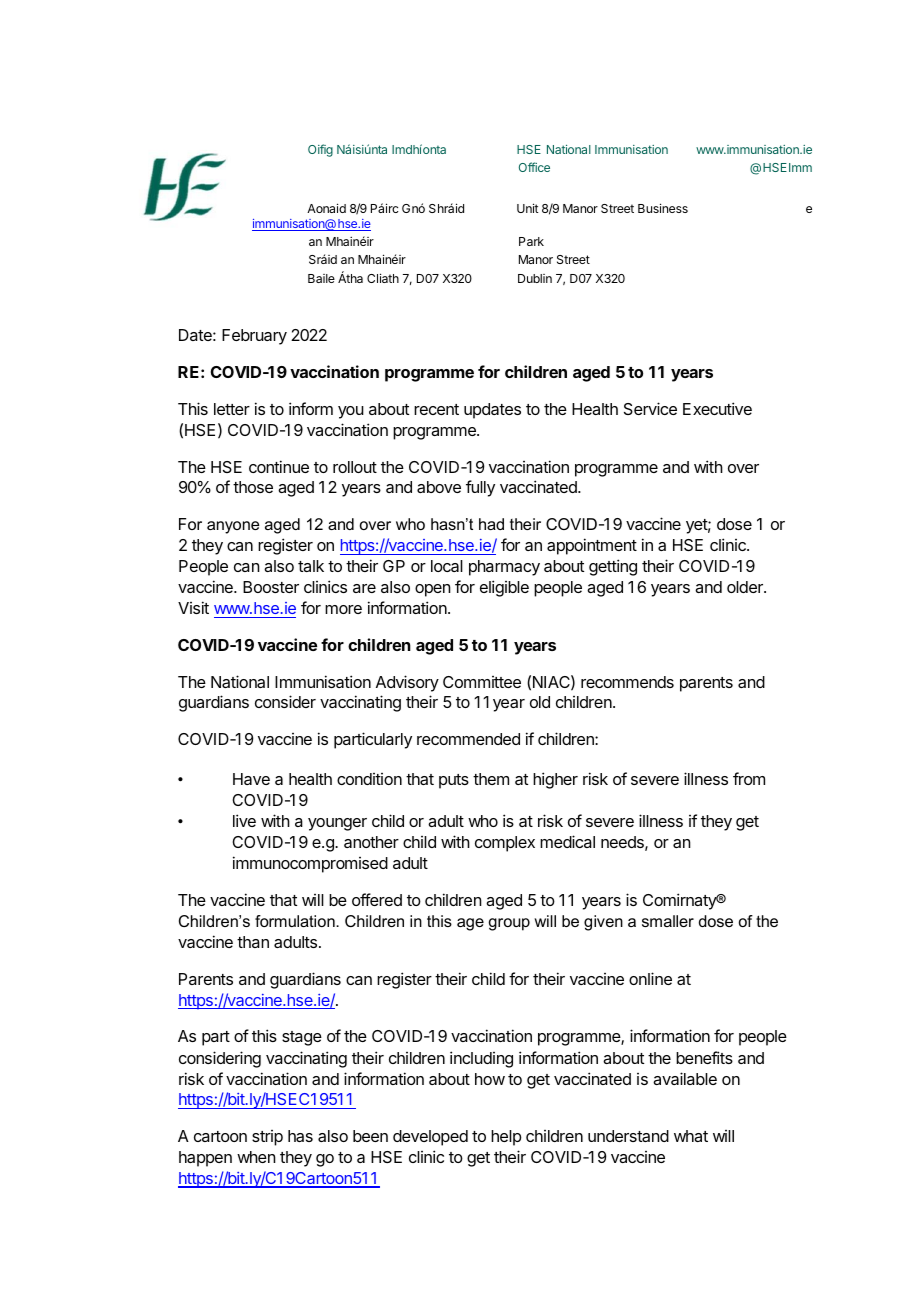 The image size is (924, 1307). I want to click on complex, so click(505, 844).
